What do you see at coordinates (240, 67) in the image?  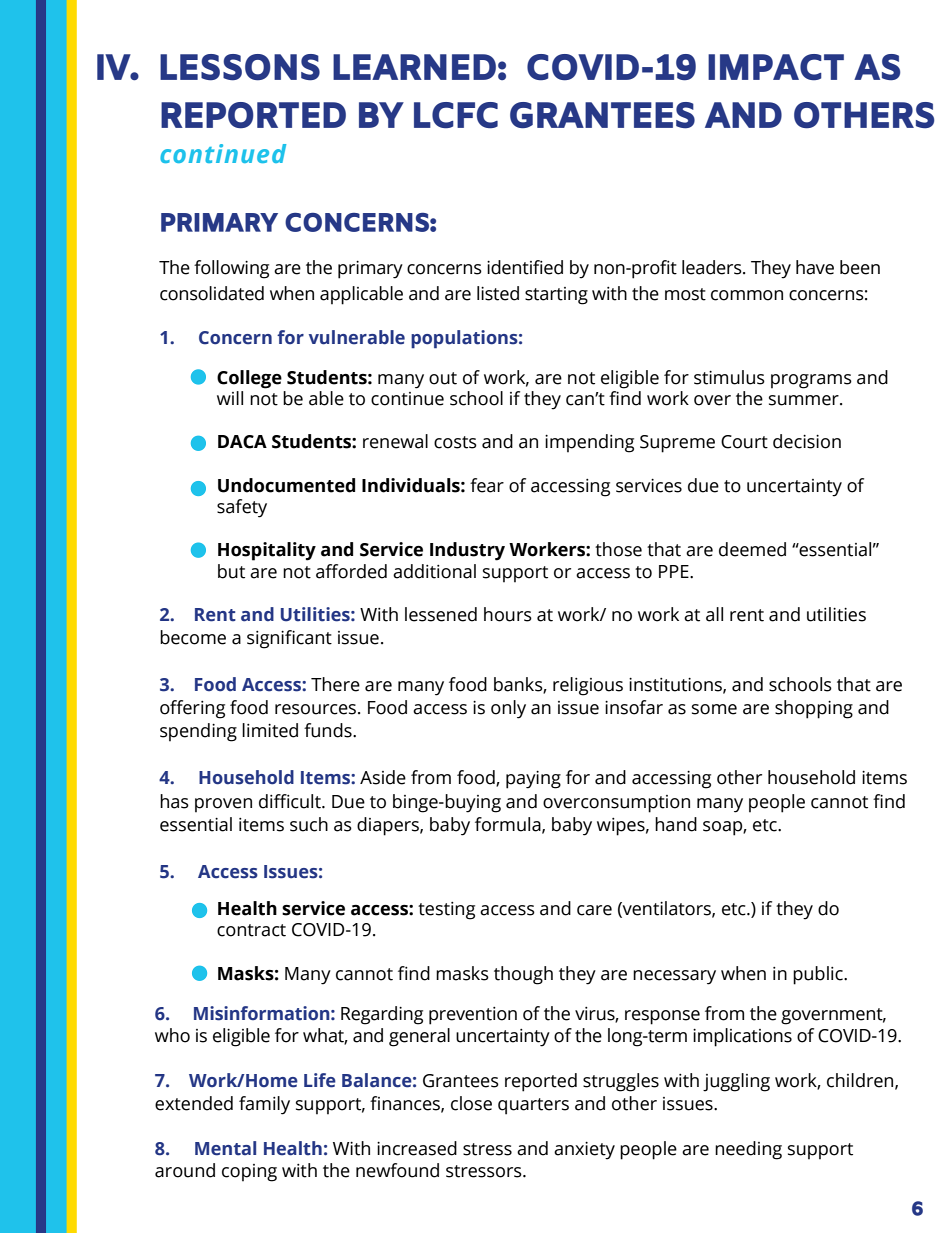 I see `LESSONS` at bounding box center [240, 67].
